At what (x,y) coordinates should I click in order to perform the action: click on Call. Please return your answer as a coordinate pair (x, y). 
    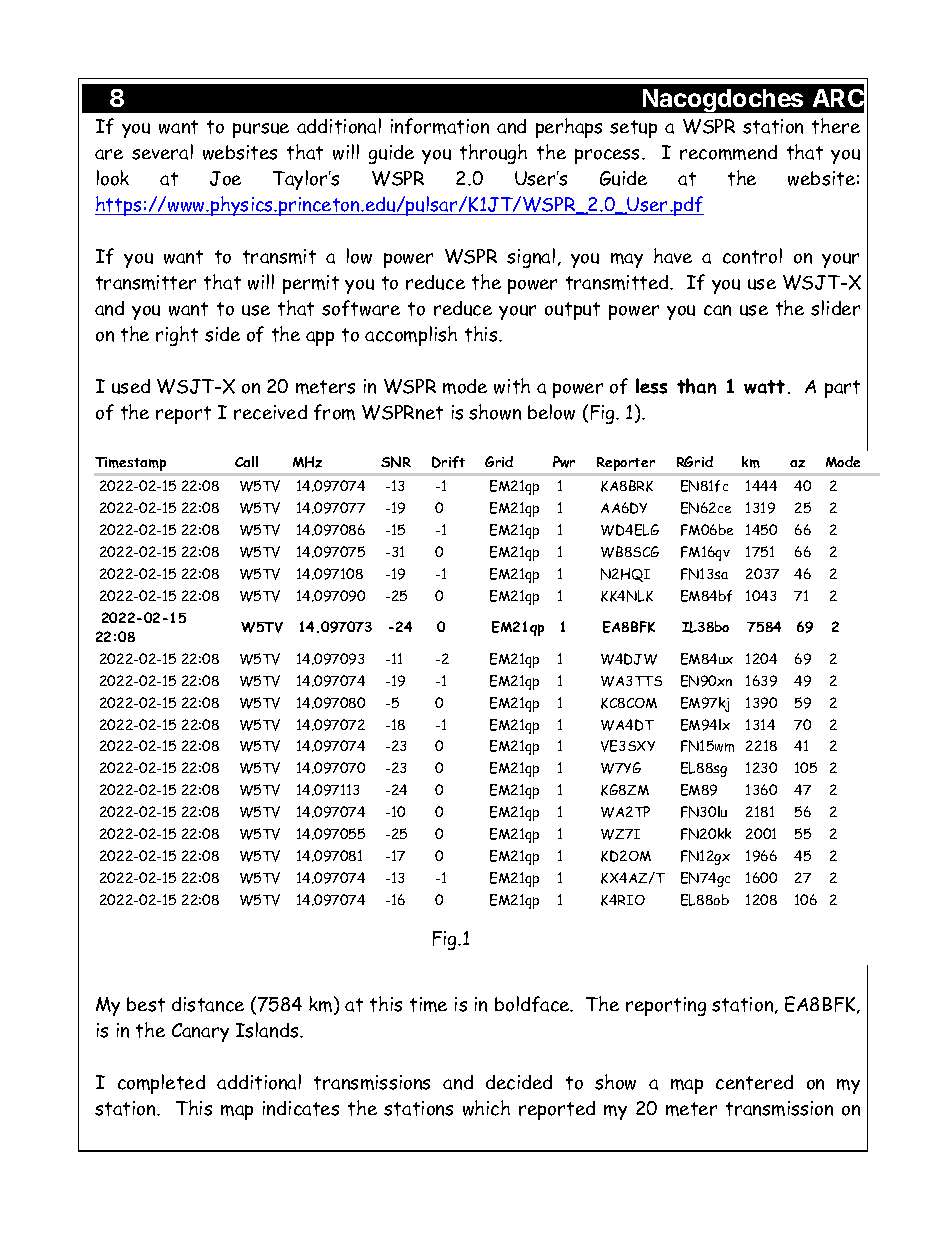
    Looking at the image, I should click on (246, 461).
